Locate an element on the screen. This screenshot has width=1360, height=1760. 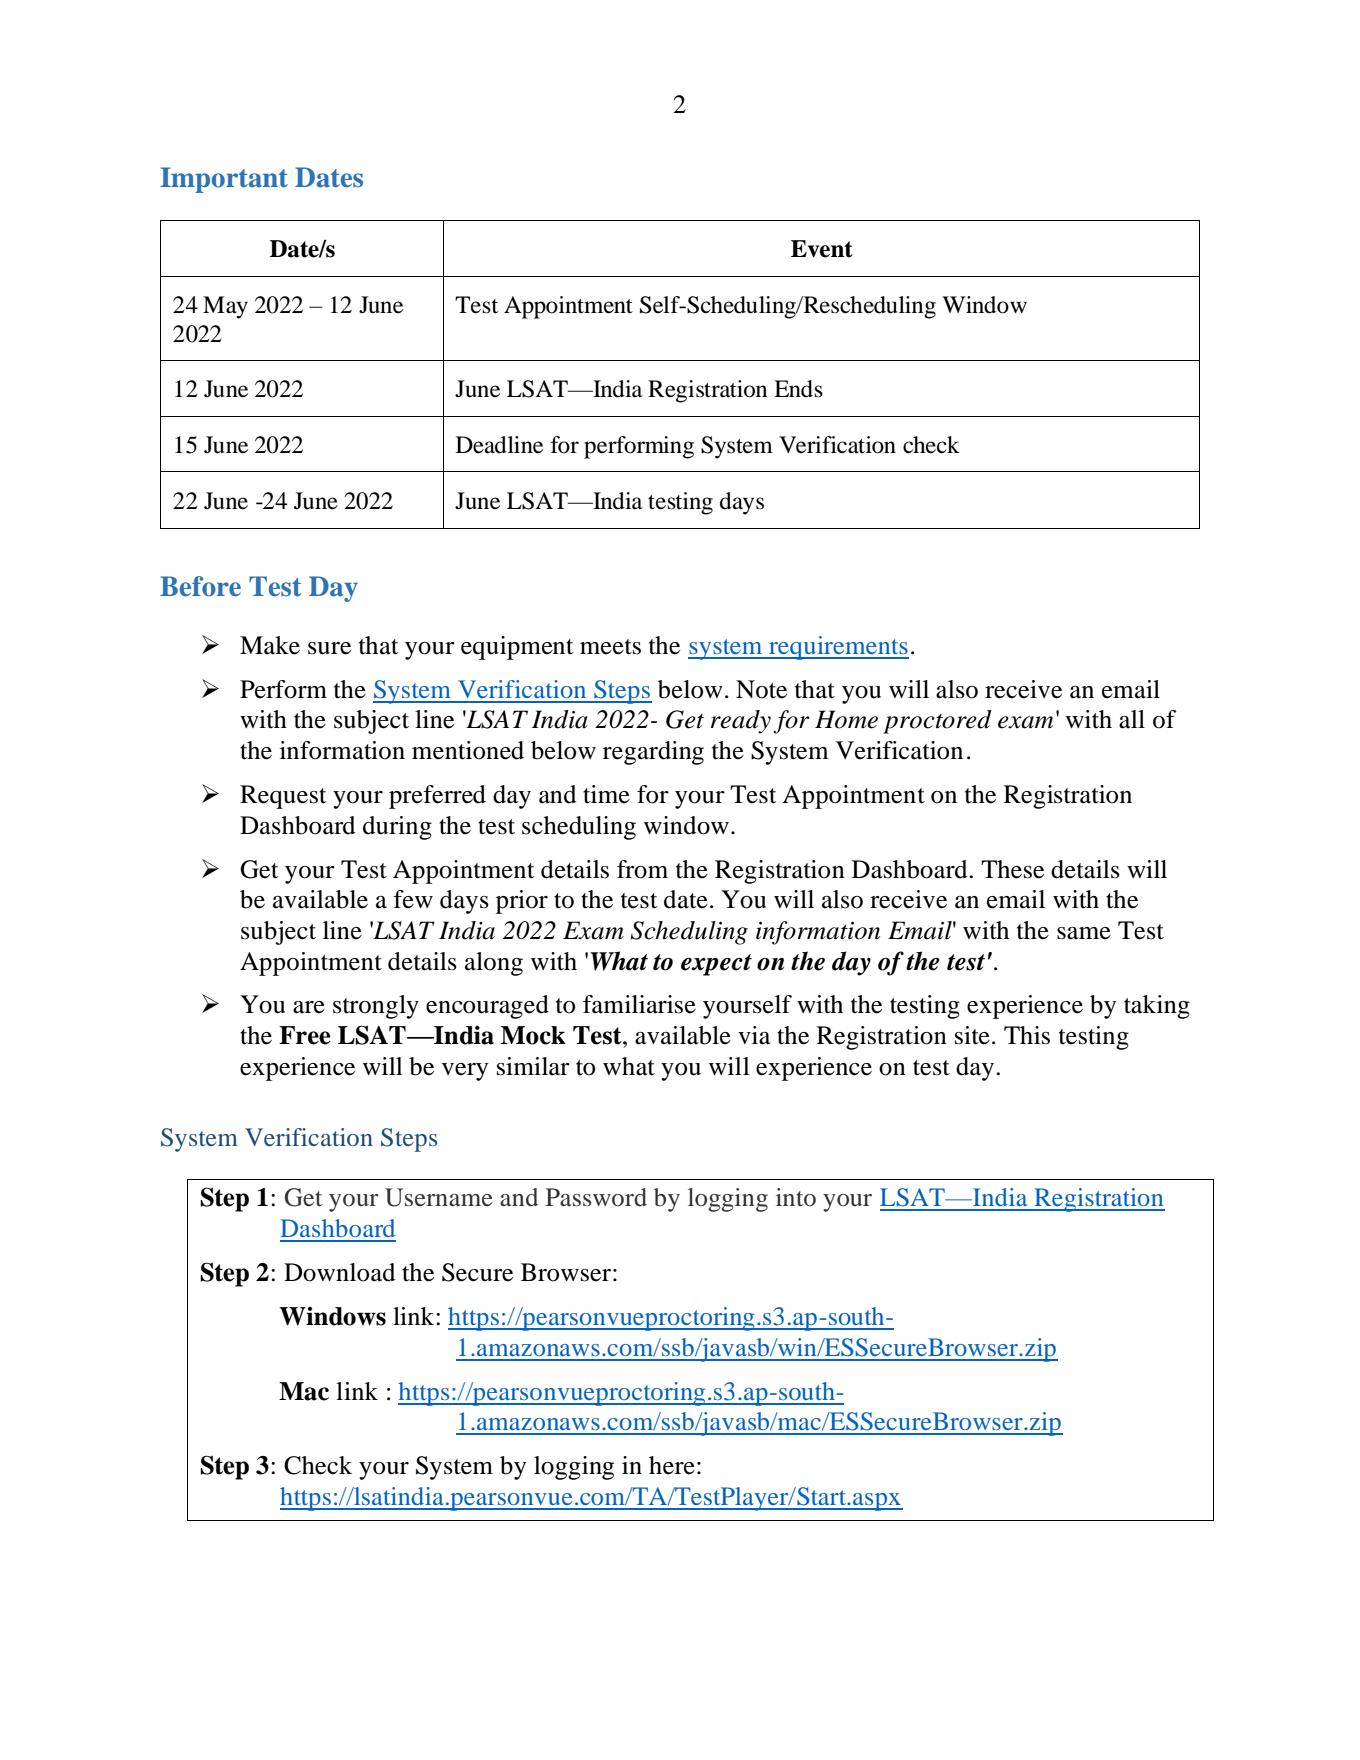
sure is located at coordinates (329, 648).
